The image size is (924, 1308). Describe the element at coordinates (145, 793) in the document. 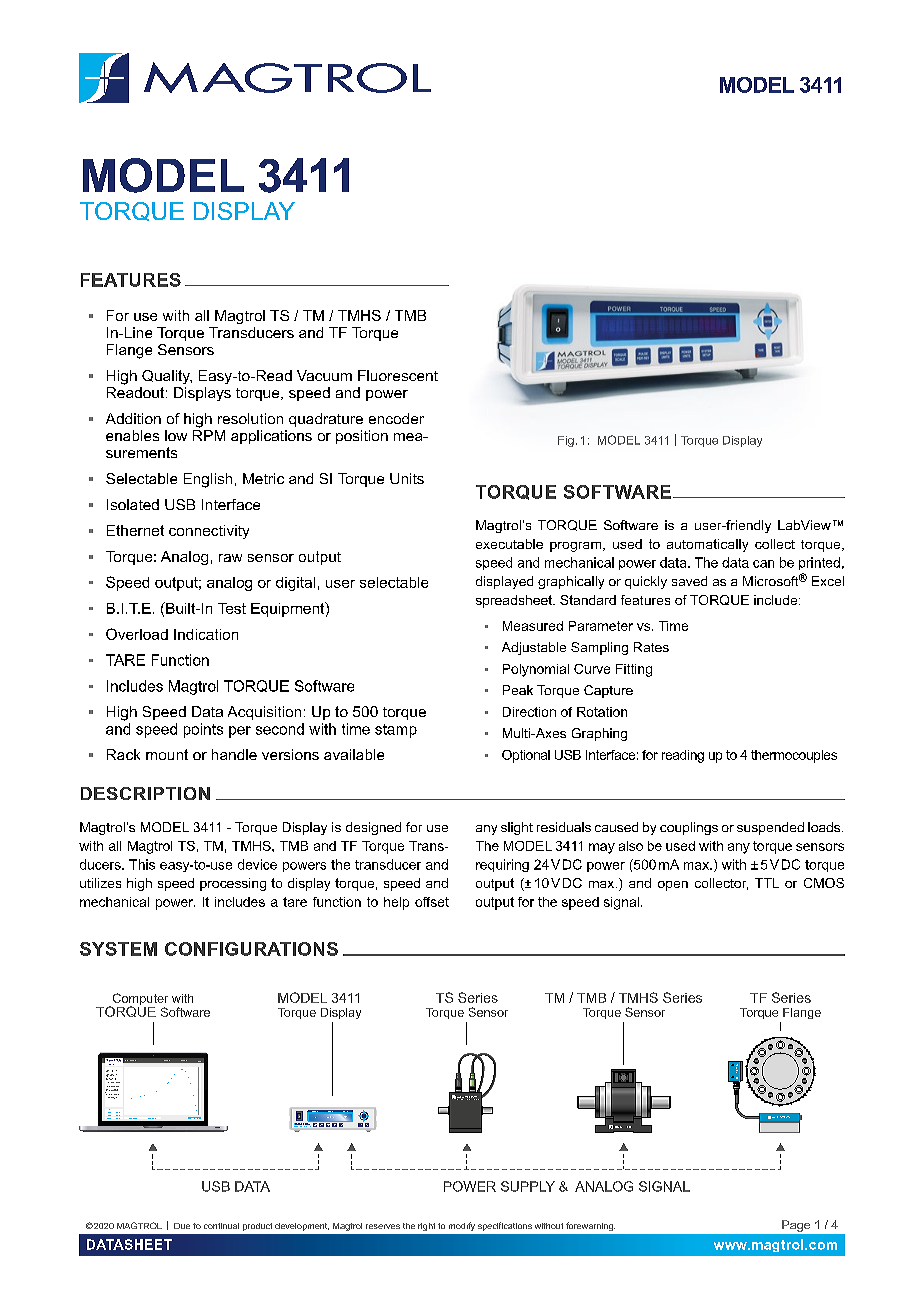

I see `DESCRIPTION` at that location.
